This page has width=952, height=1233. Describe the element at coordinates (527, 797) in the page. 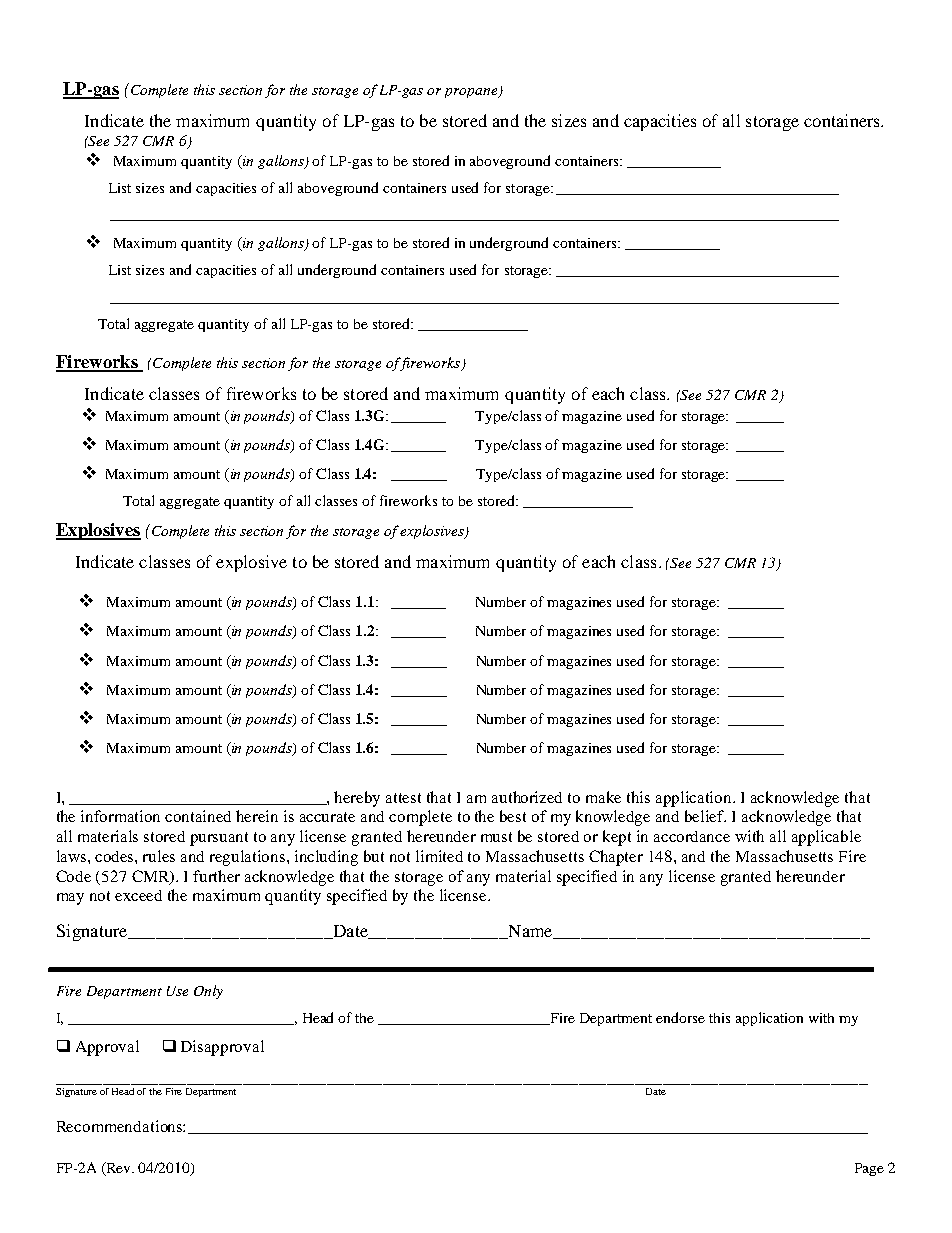

I see `authorized` at that location.
